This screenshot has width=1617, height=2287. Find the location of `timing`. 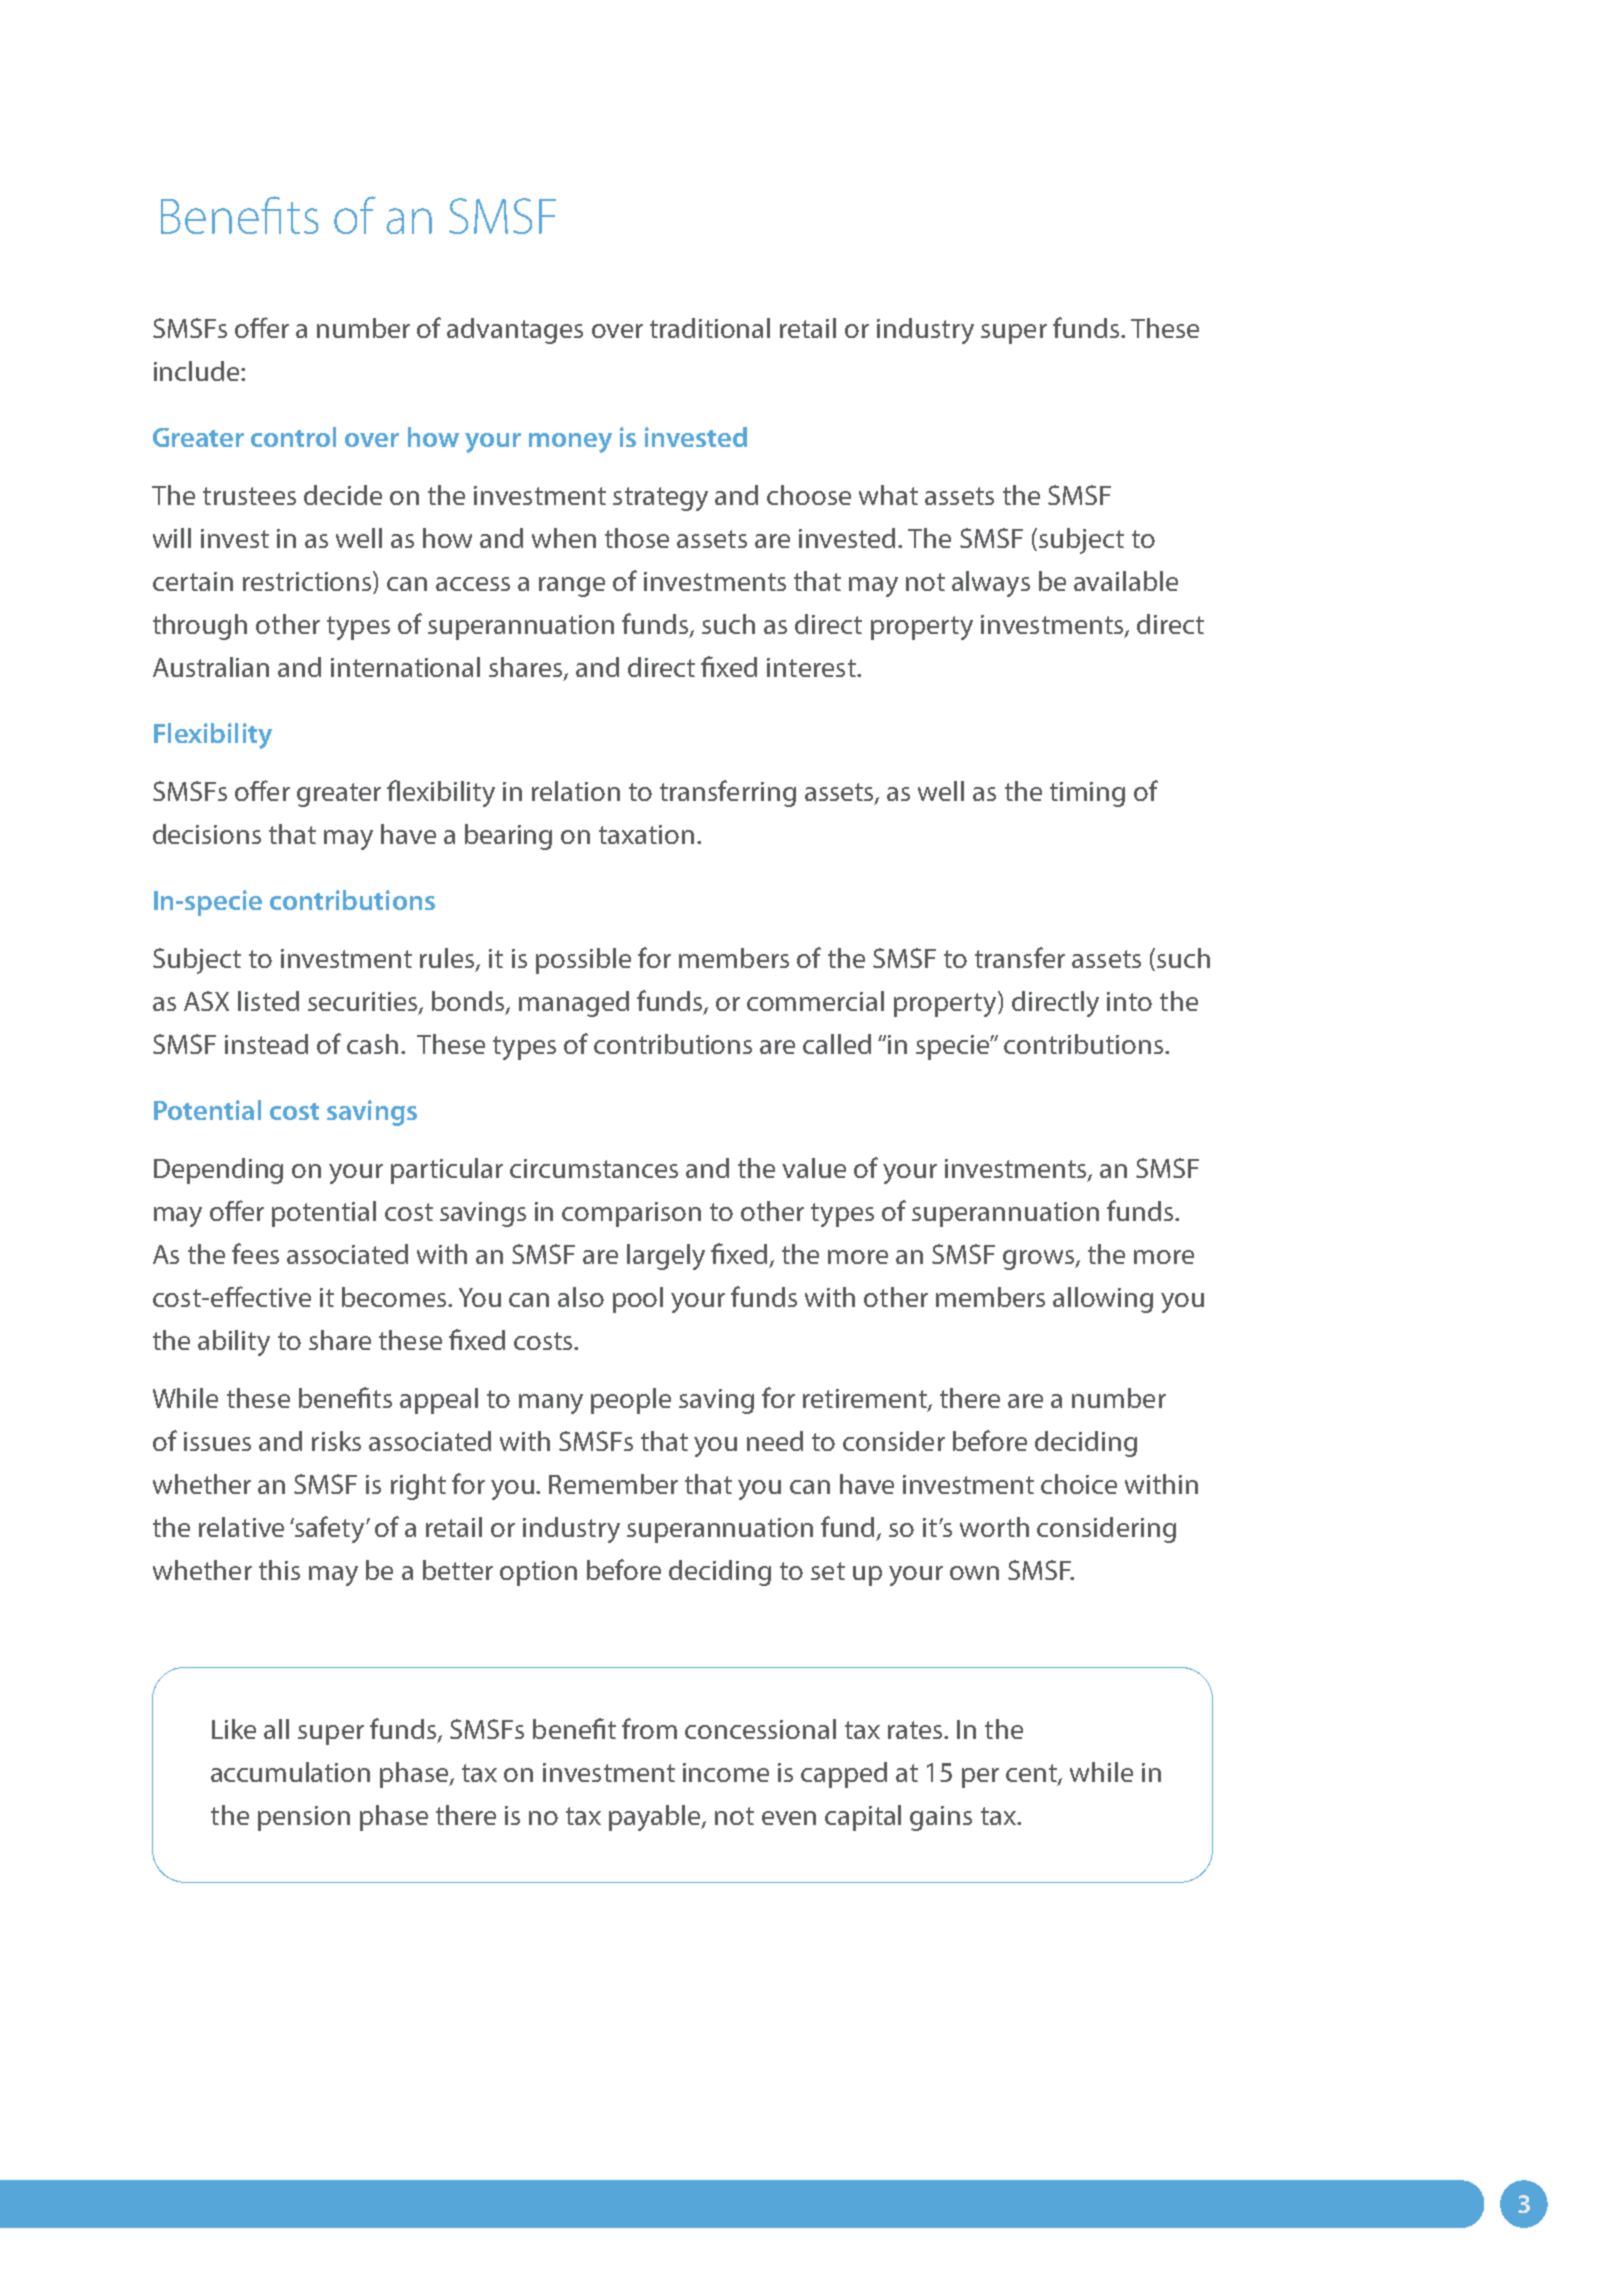

timing is located at coordinates (1087, 794).
